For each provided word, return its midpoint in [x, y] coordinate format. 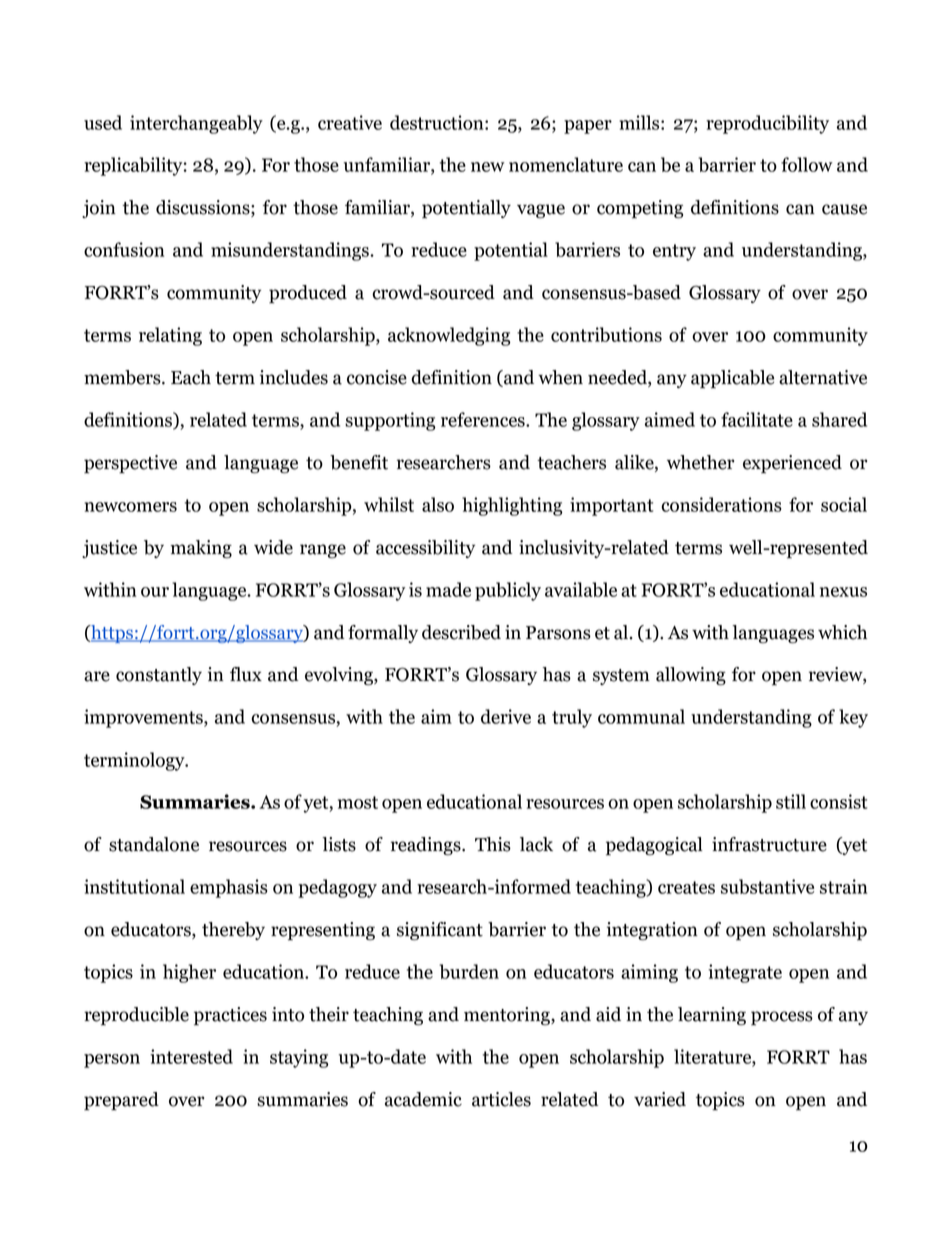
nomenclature [566, 164]
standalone [154, 844]
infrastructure [769, 844]
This [493, 844]
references [484, 419]
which [842, 632]
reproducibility [767, 124]
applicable [732, 379]
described [461, 632]
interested [191, 1056]
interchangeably [196, 124]
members [123, 377]
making [201, 549]
